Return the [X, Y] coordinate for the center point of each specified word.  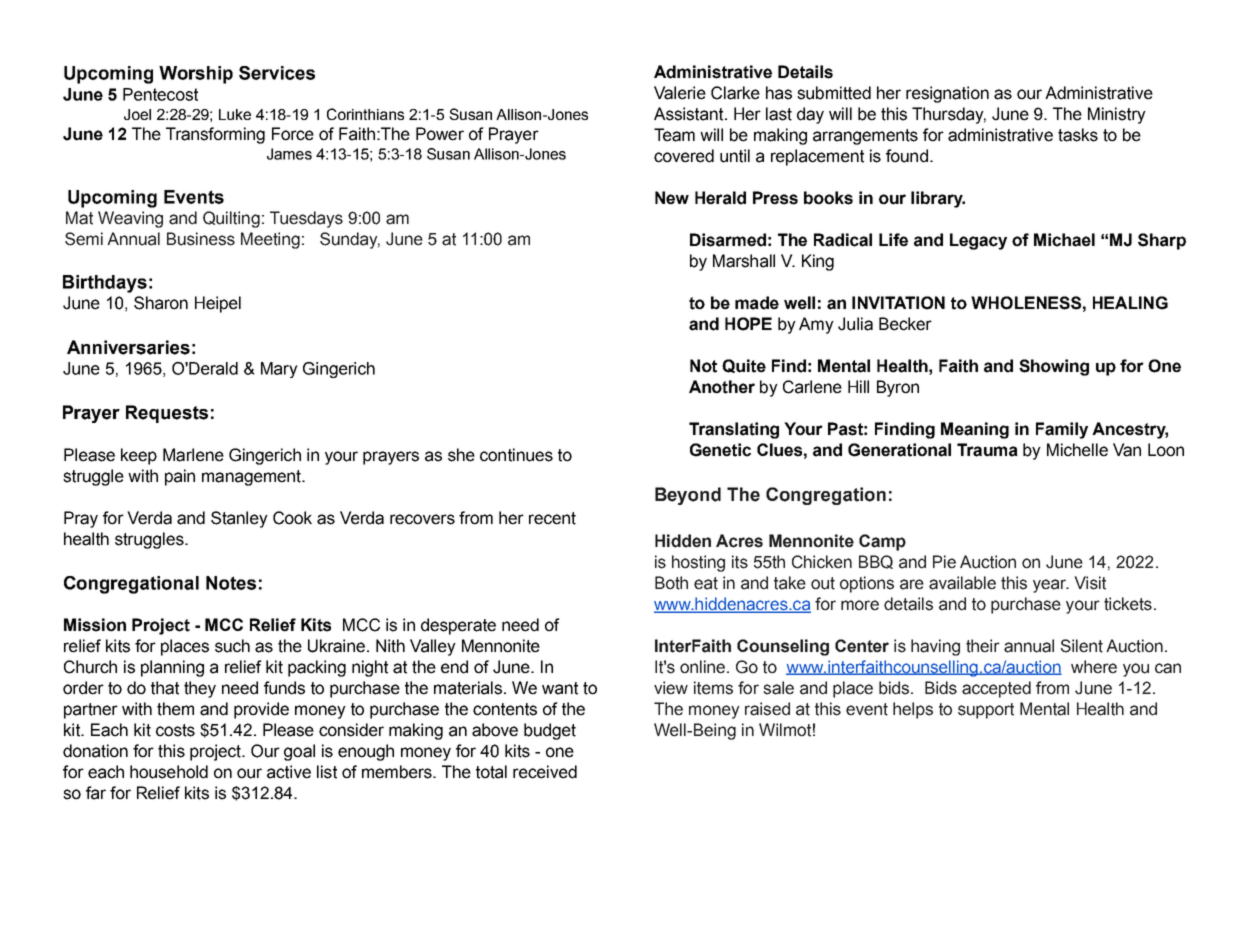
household [169, 772]
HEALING [1130, 303]
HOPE [748, 324]
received [545, 772]
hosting [698, 563]
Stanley [239, 519]
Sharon [161, 303]
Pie [944, 562]
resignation [947, 94]
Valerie [680, 93]
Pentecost [160, 94]
